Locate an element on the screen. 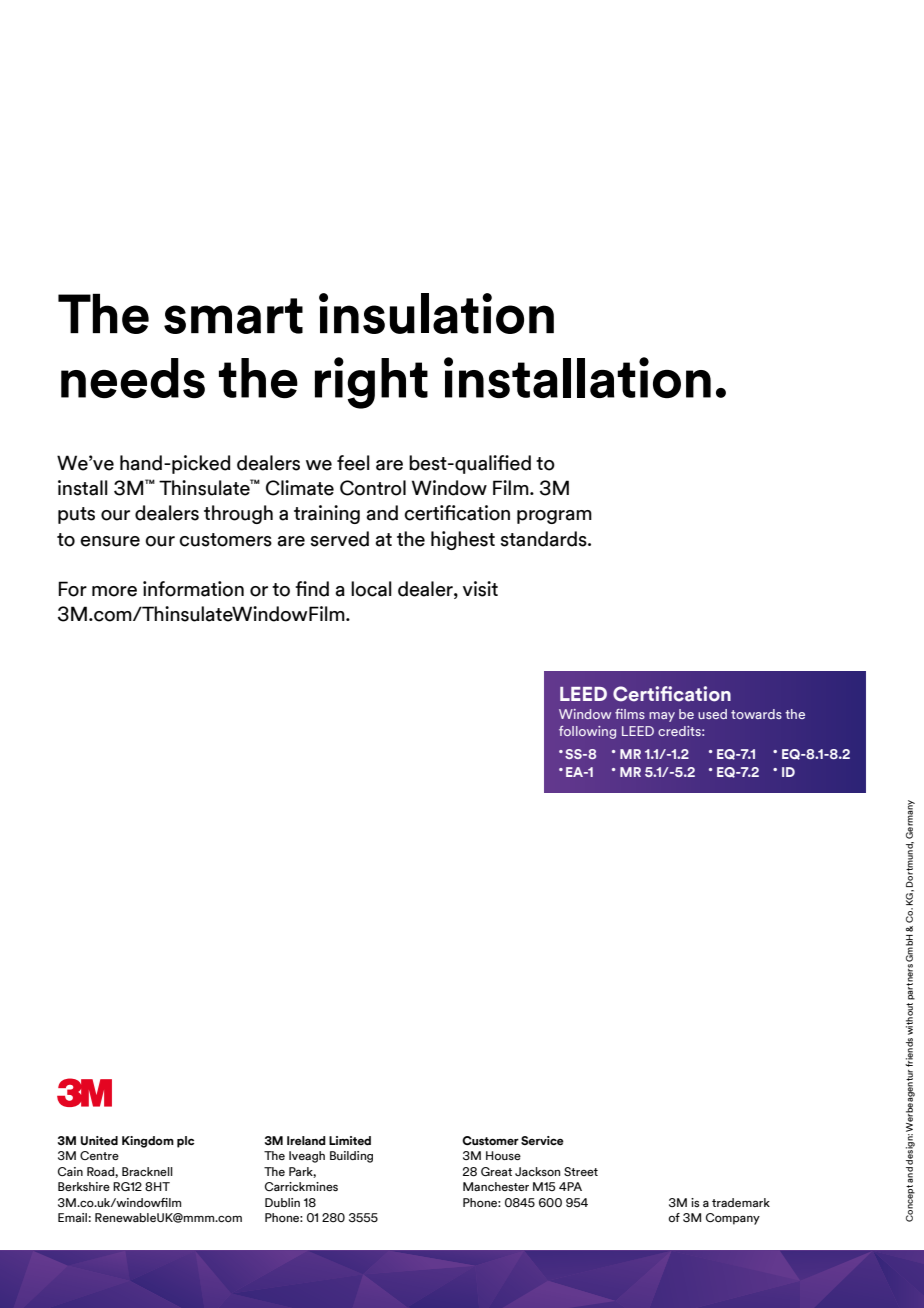  insulation is located at coordinates (436, 313).
